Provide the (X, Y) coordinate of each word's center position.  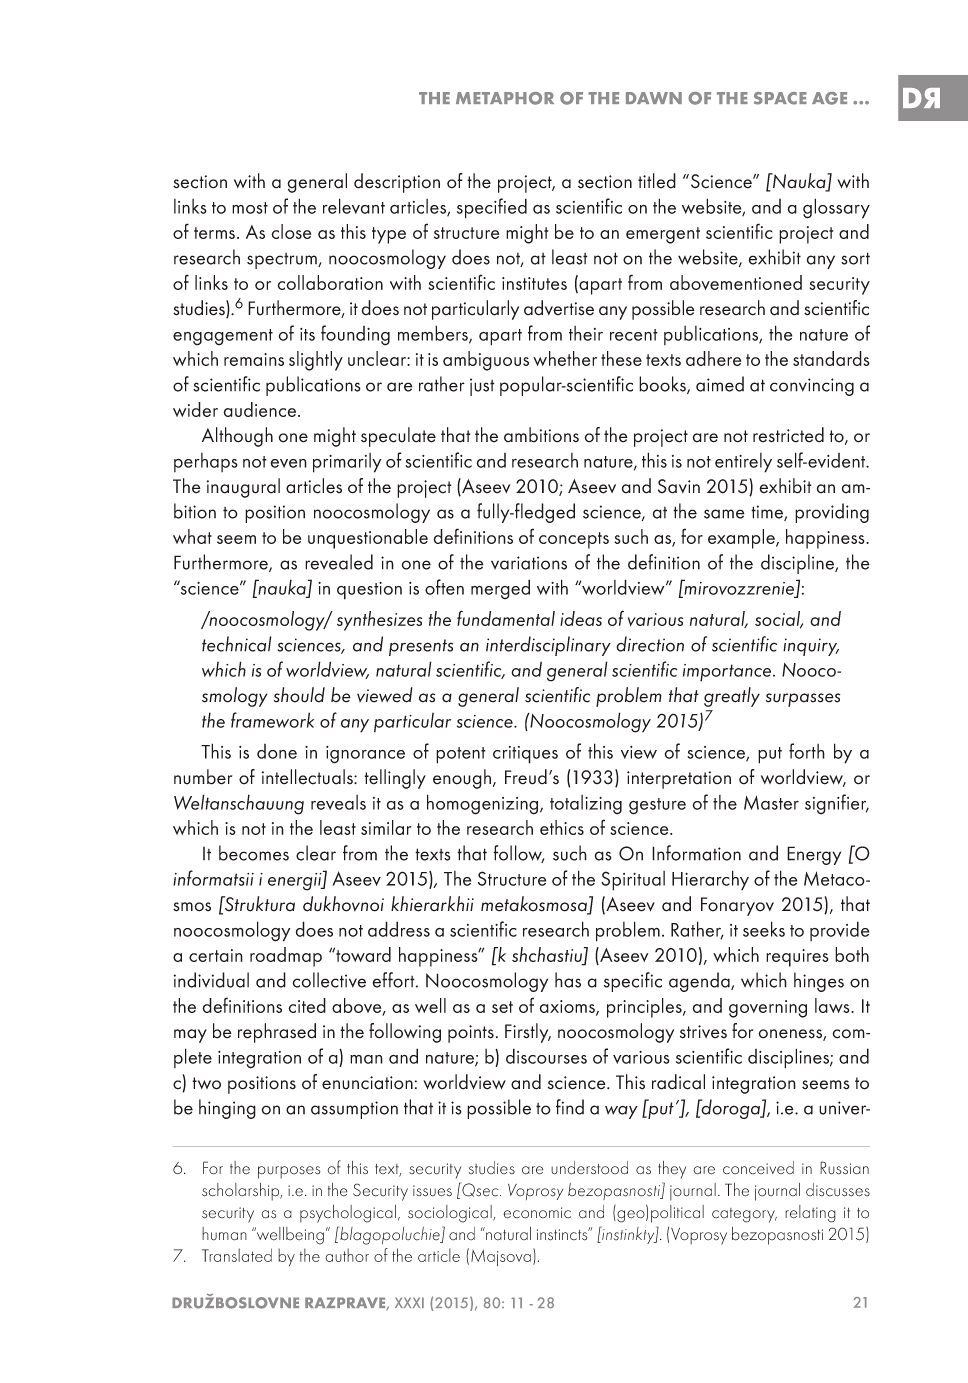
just (482, 387)
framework (272, 720)
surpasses (803, 700)
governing (768, 1009)
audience (261, 409)
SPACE (780, 98)
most (250, 208)
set (502, 1007)
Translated (237, 1255)
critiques (525, 755)
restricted (788, 435)
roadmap (286, 957)
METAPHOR (505, 98)
